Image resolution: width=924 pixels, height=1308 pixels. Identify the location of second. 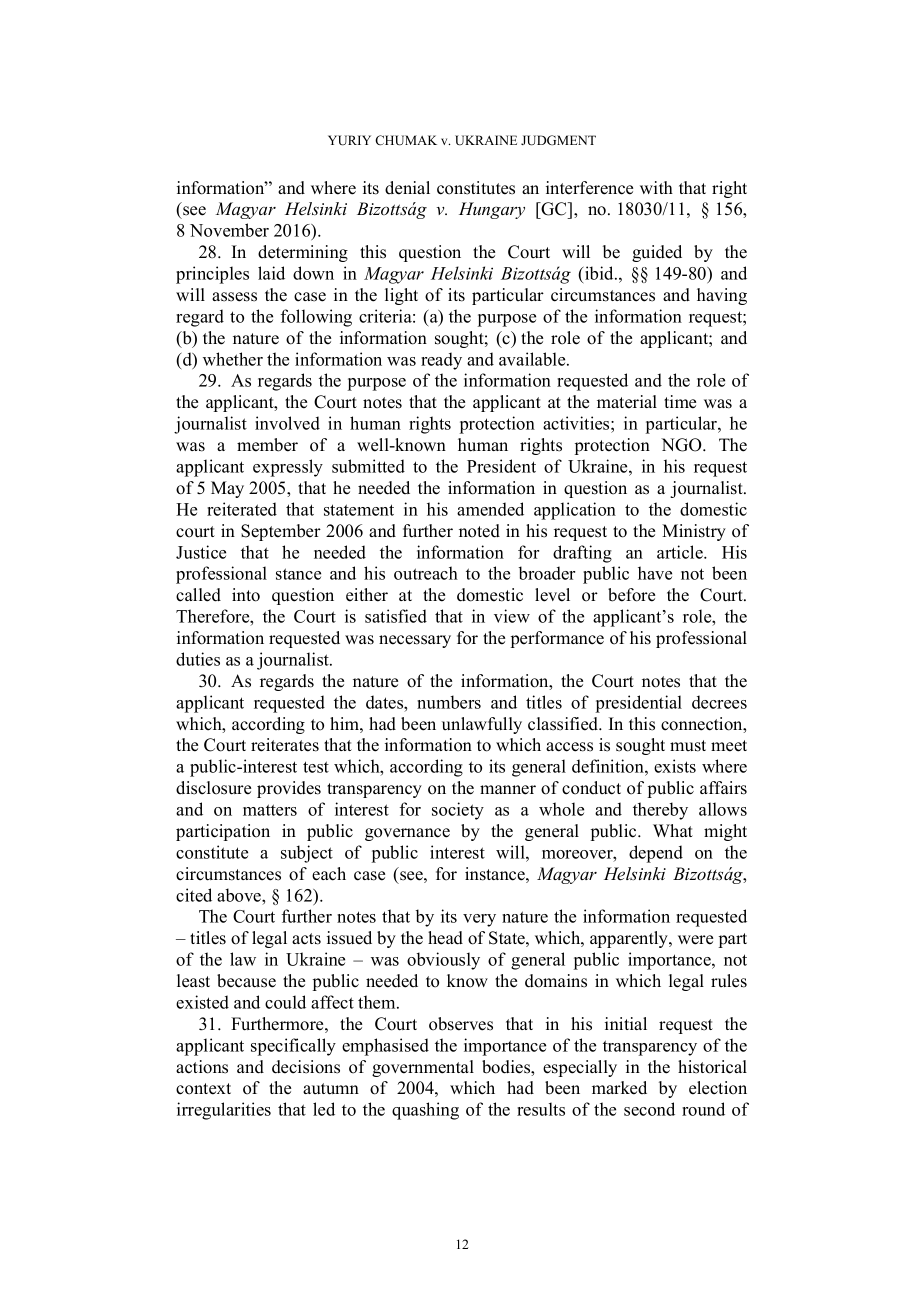
(649, 1109).
